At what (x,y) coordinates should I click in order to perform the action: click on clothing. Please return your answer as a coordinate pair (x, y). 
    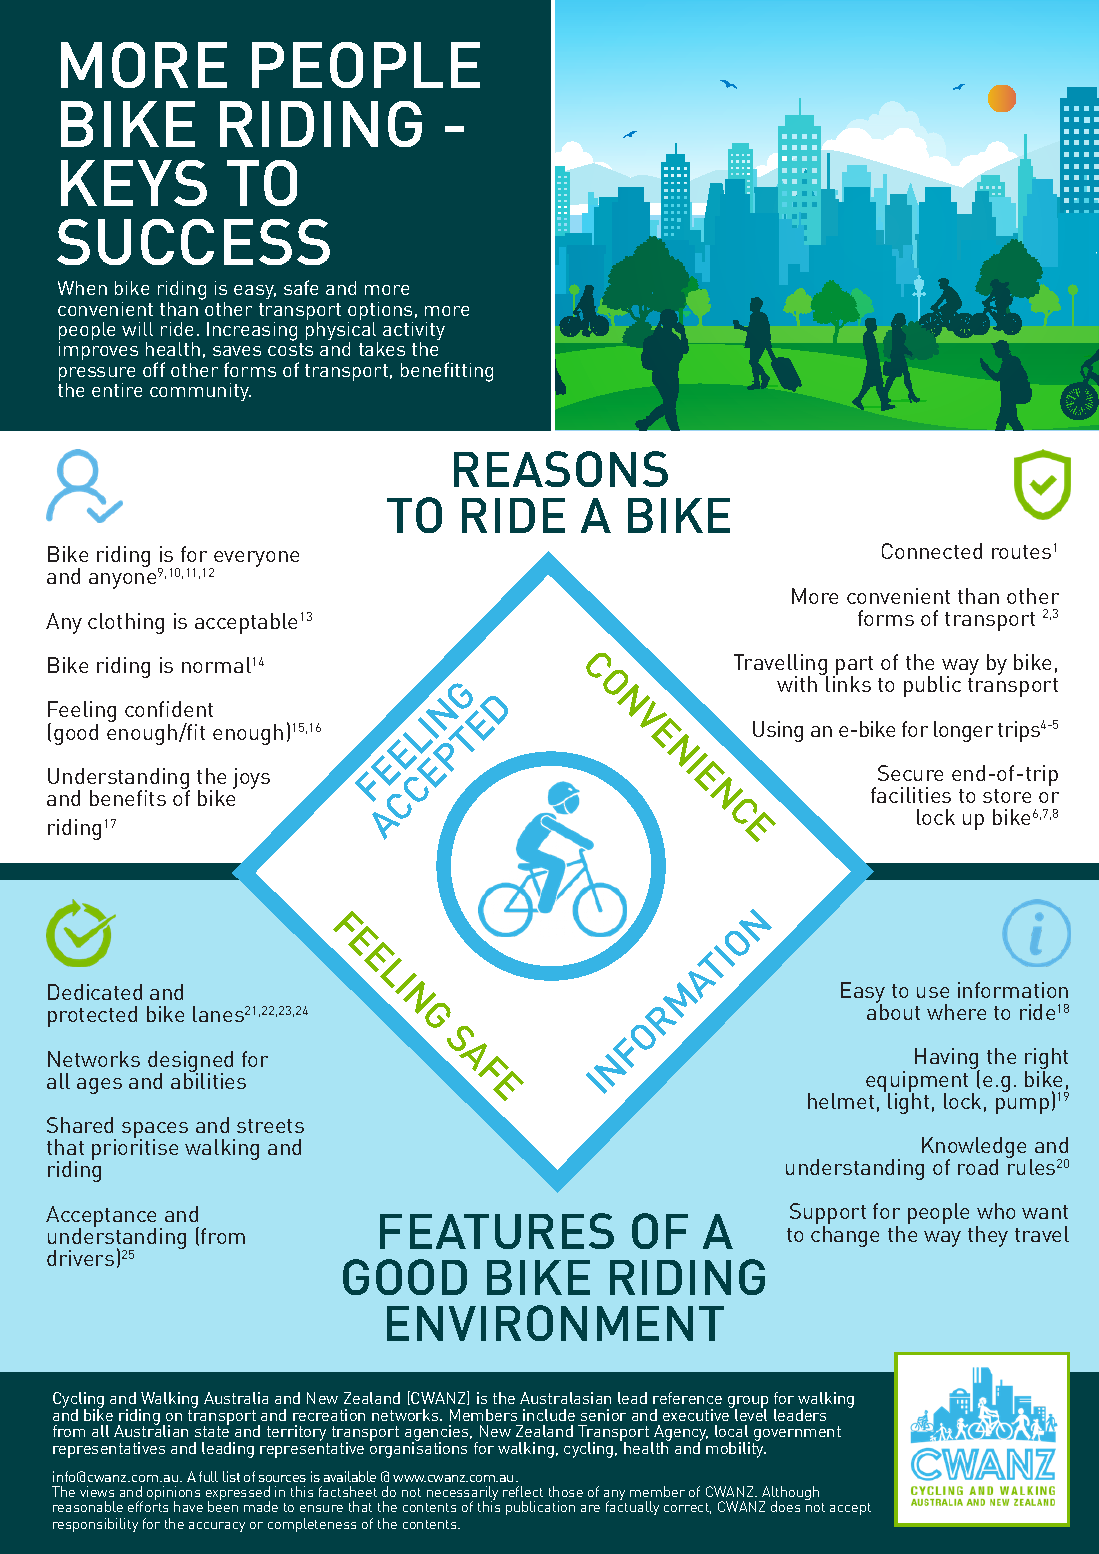
    Looking at the image, I should click on (126, 623).
